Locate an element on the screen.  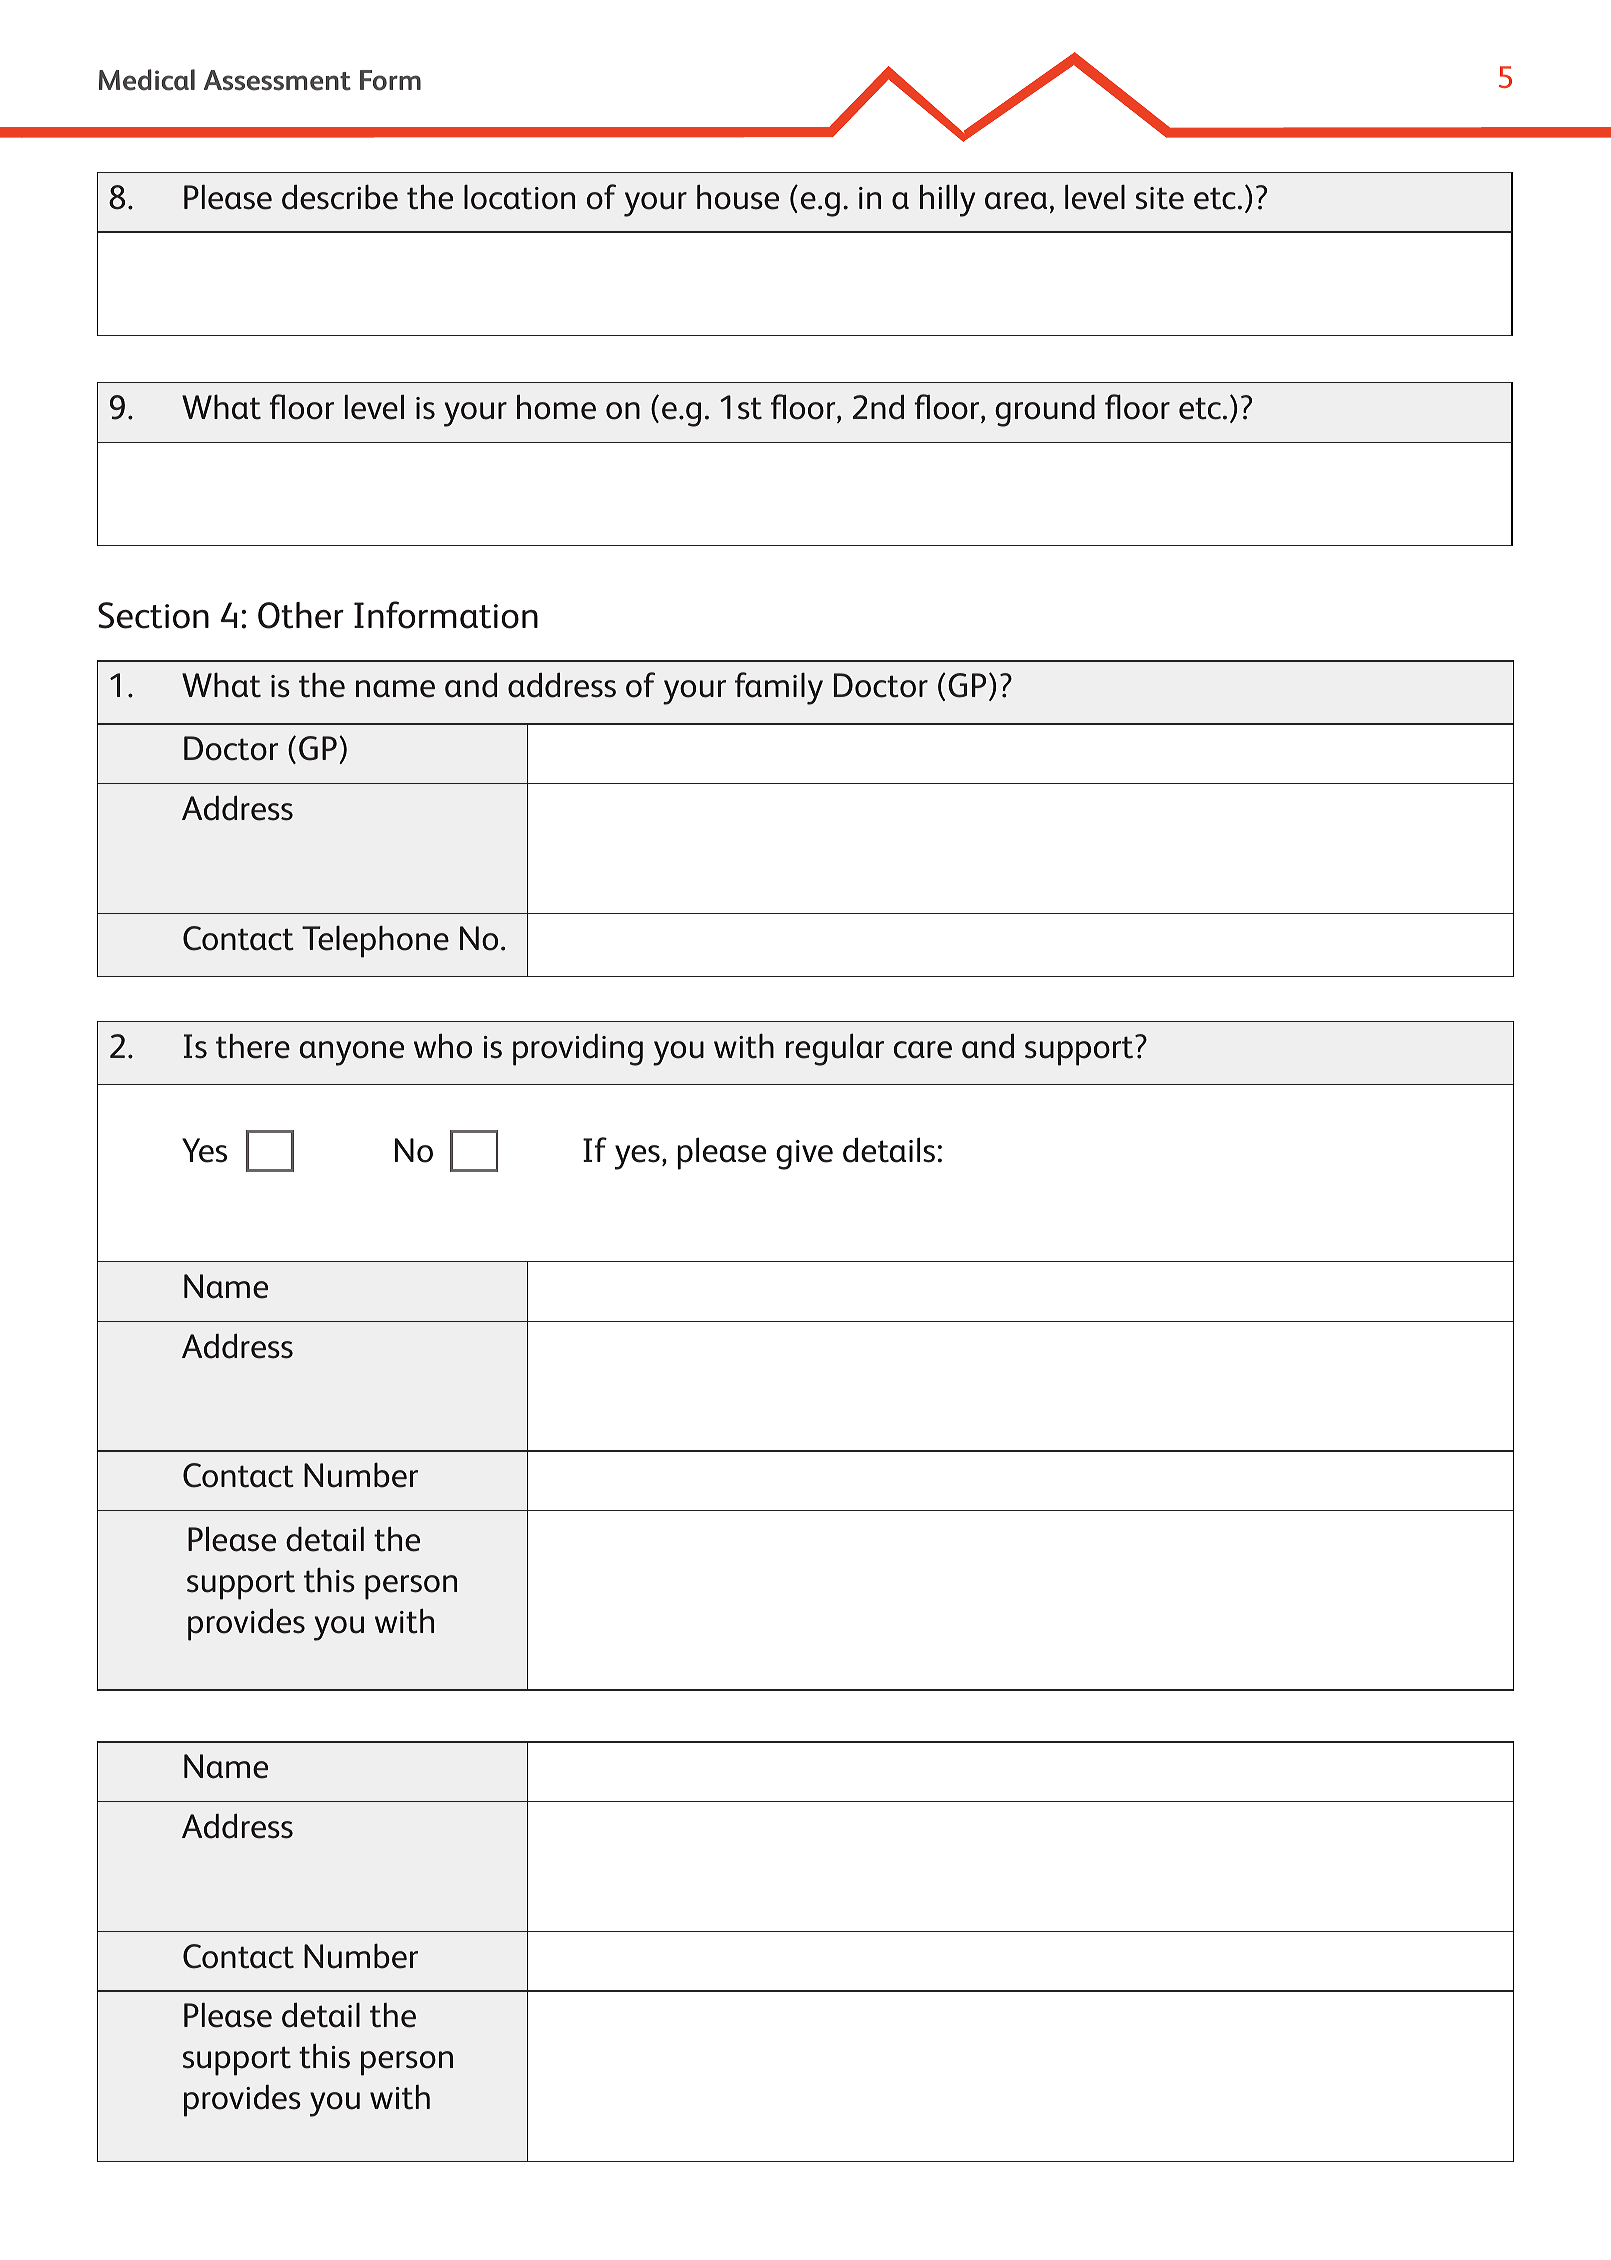
there is located at coordinates (253, 1046).
